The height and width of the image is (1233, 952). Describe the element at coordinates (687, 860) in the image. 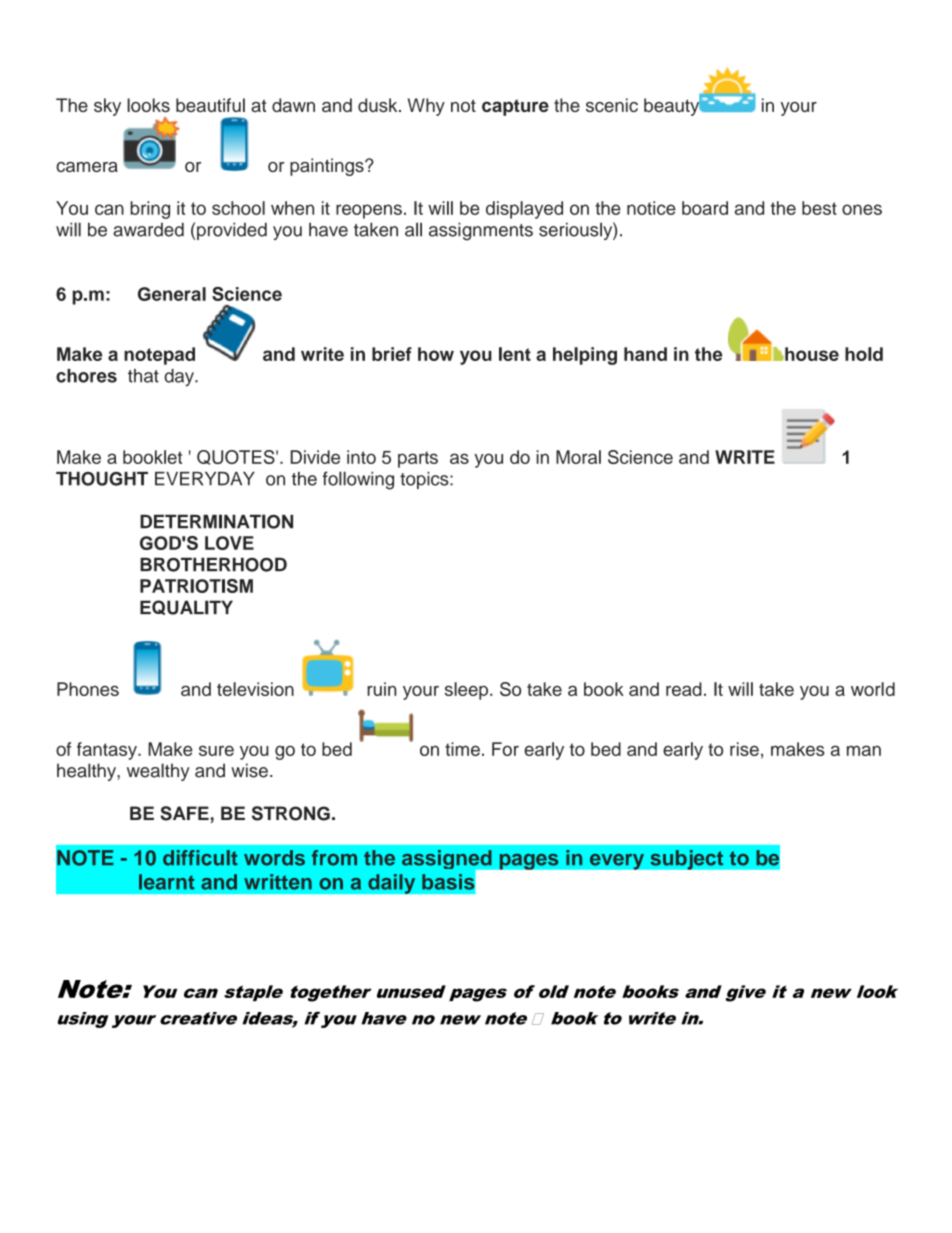

I see `subject` at that location.
